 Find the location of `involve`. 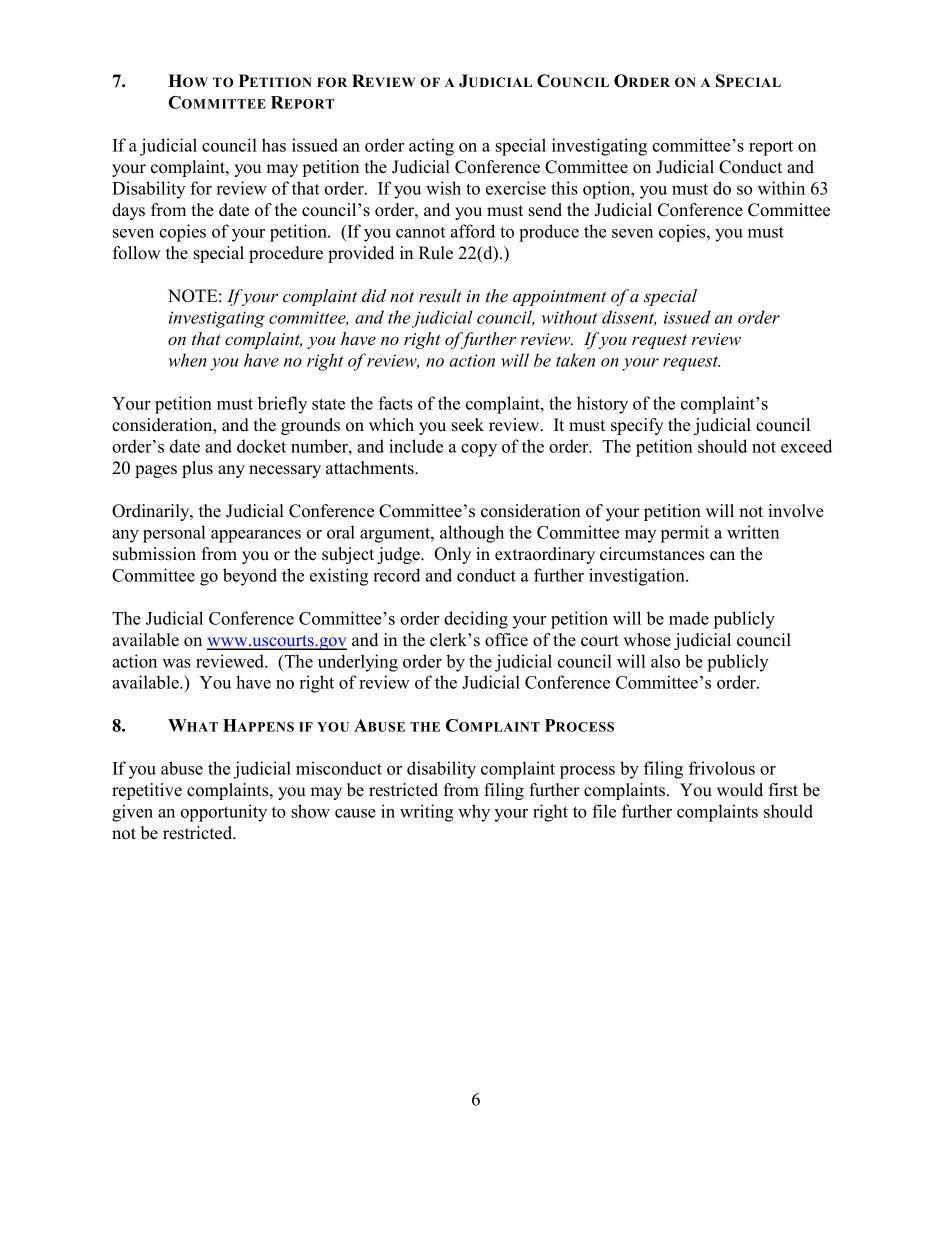

involve is located at coordinates (796, 511).
